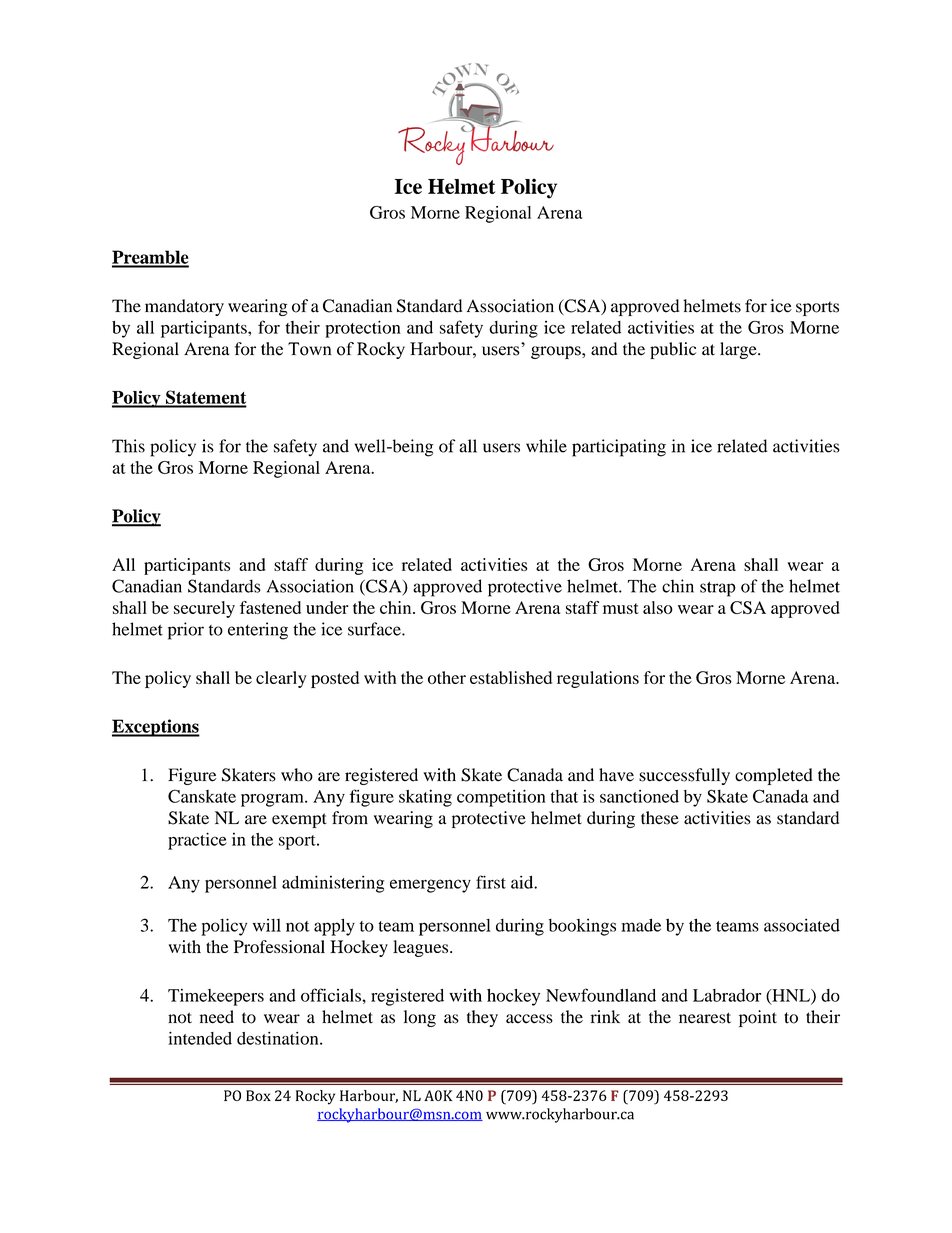 The width and height of the page is (952, 1233). Describe the element at coordinates (739, 350) in the page. I see `large` at that location.
